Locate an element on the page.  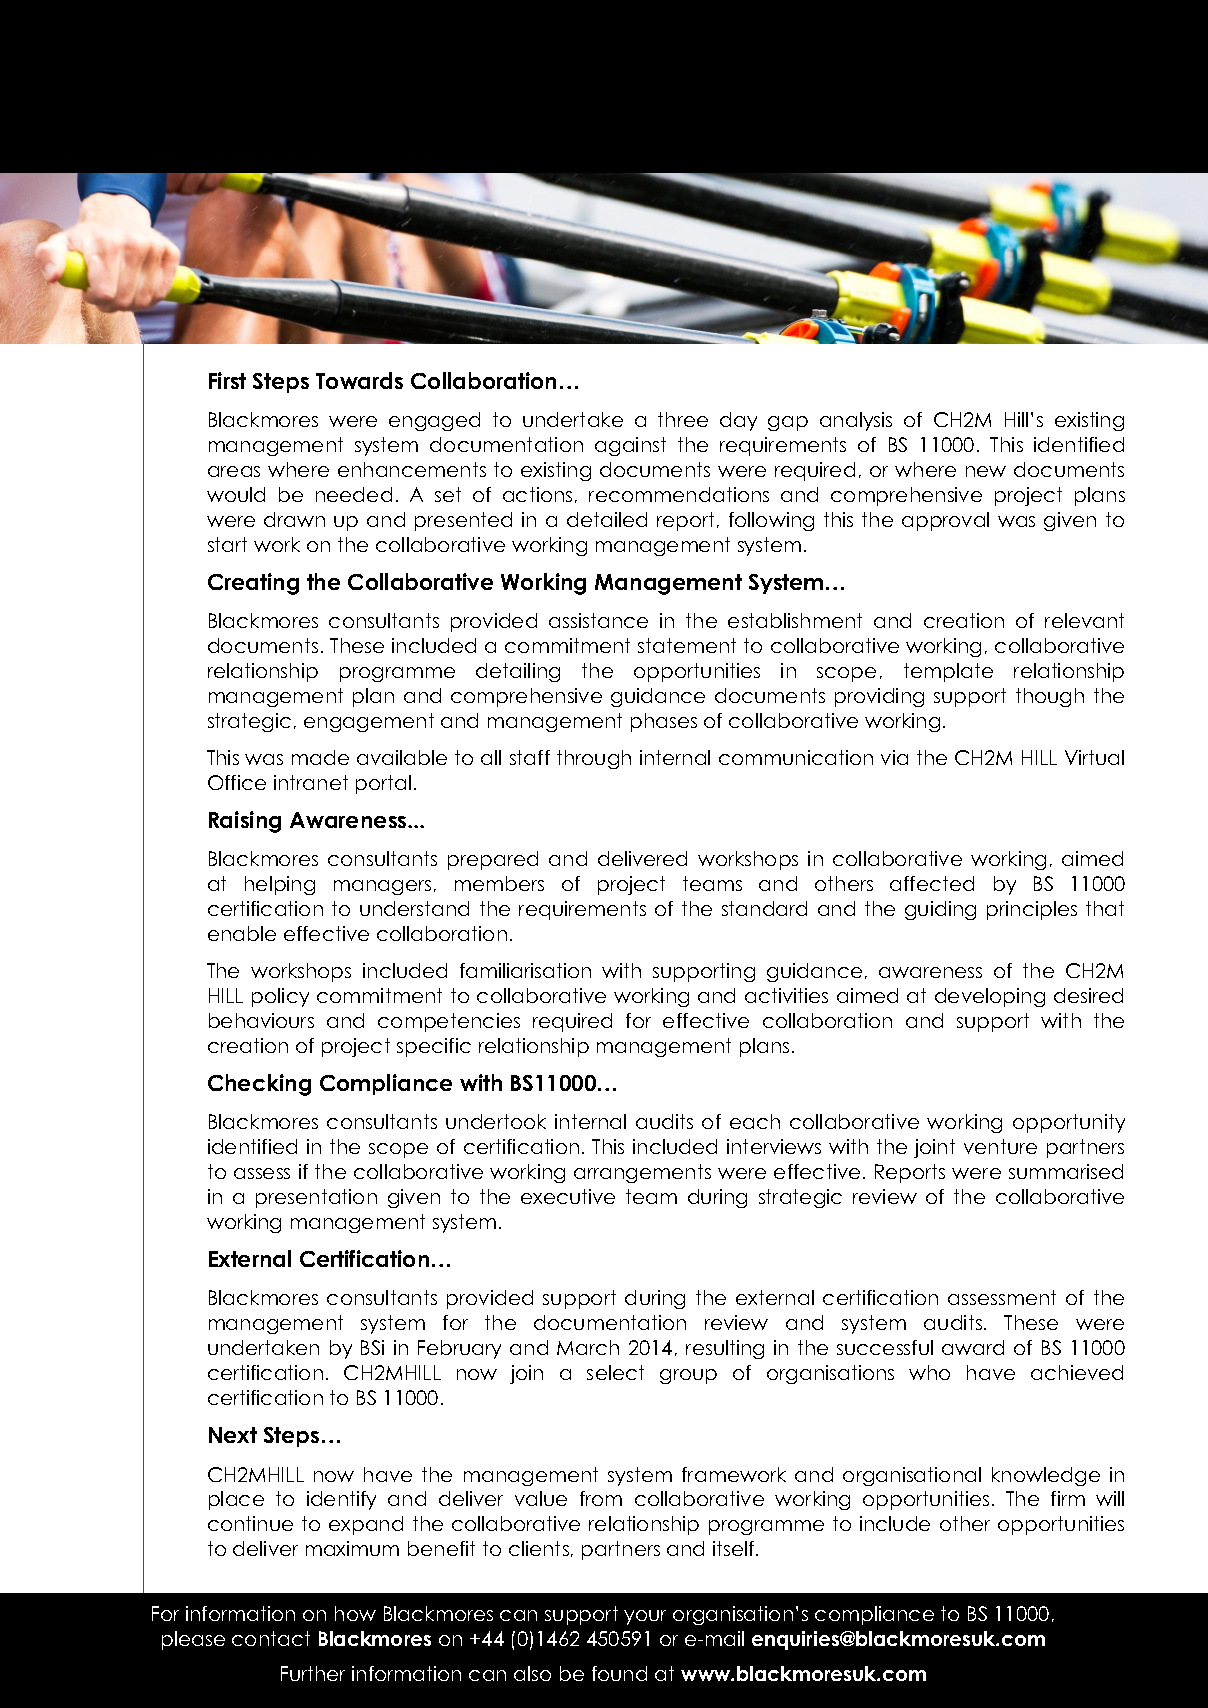
Towards is located at coordinates (359, 380).
